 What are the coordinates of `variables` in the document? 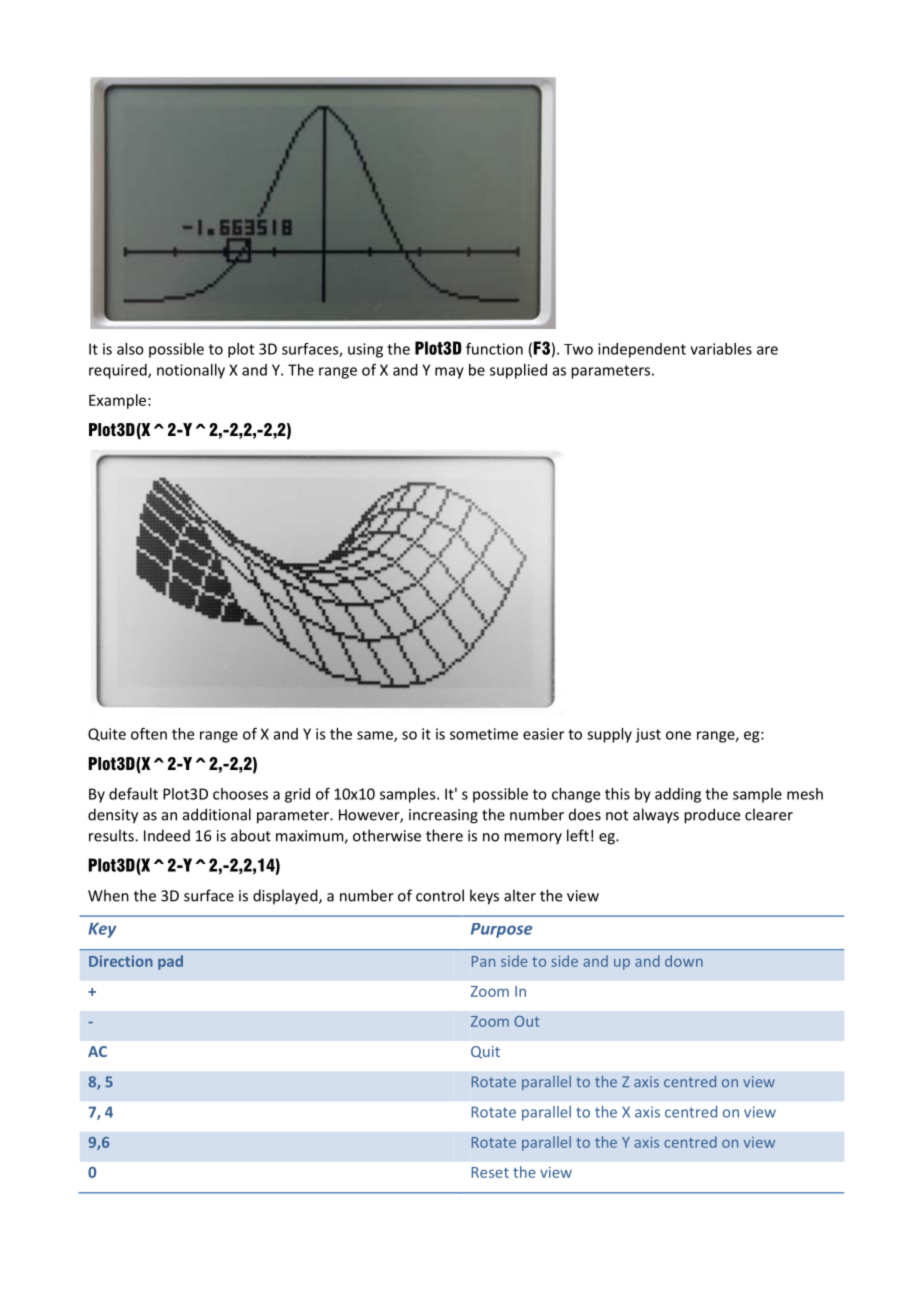 It's located at (721, 349).
